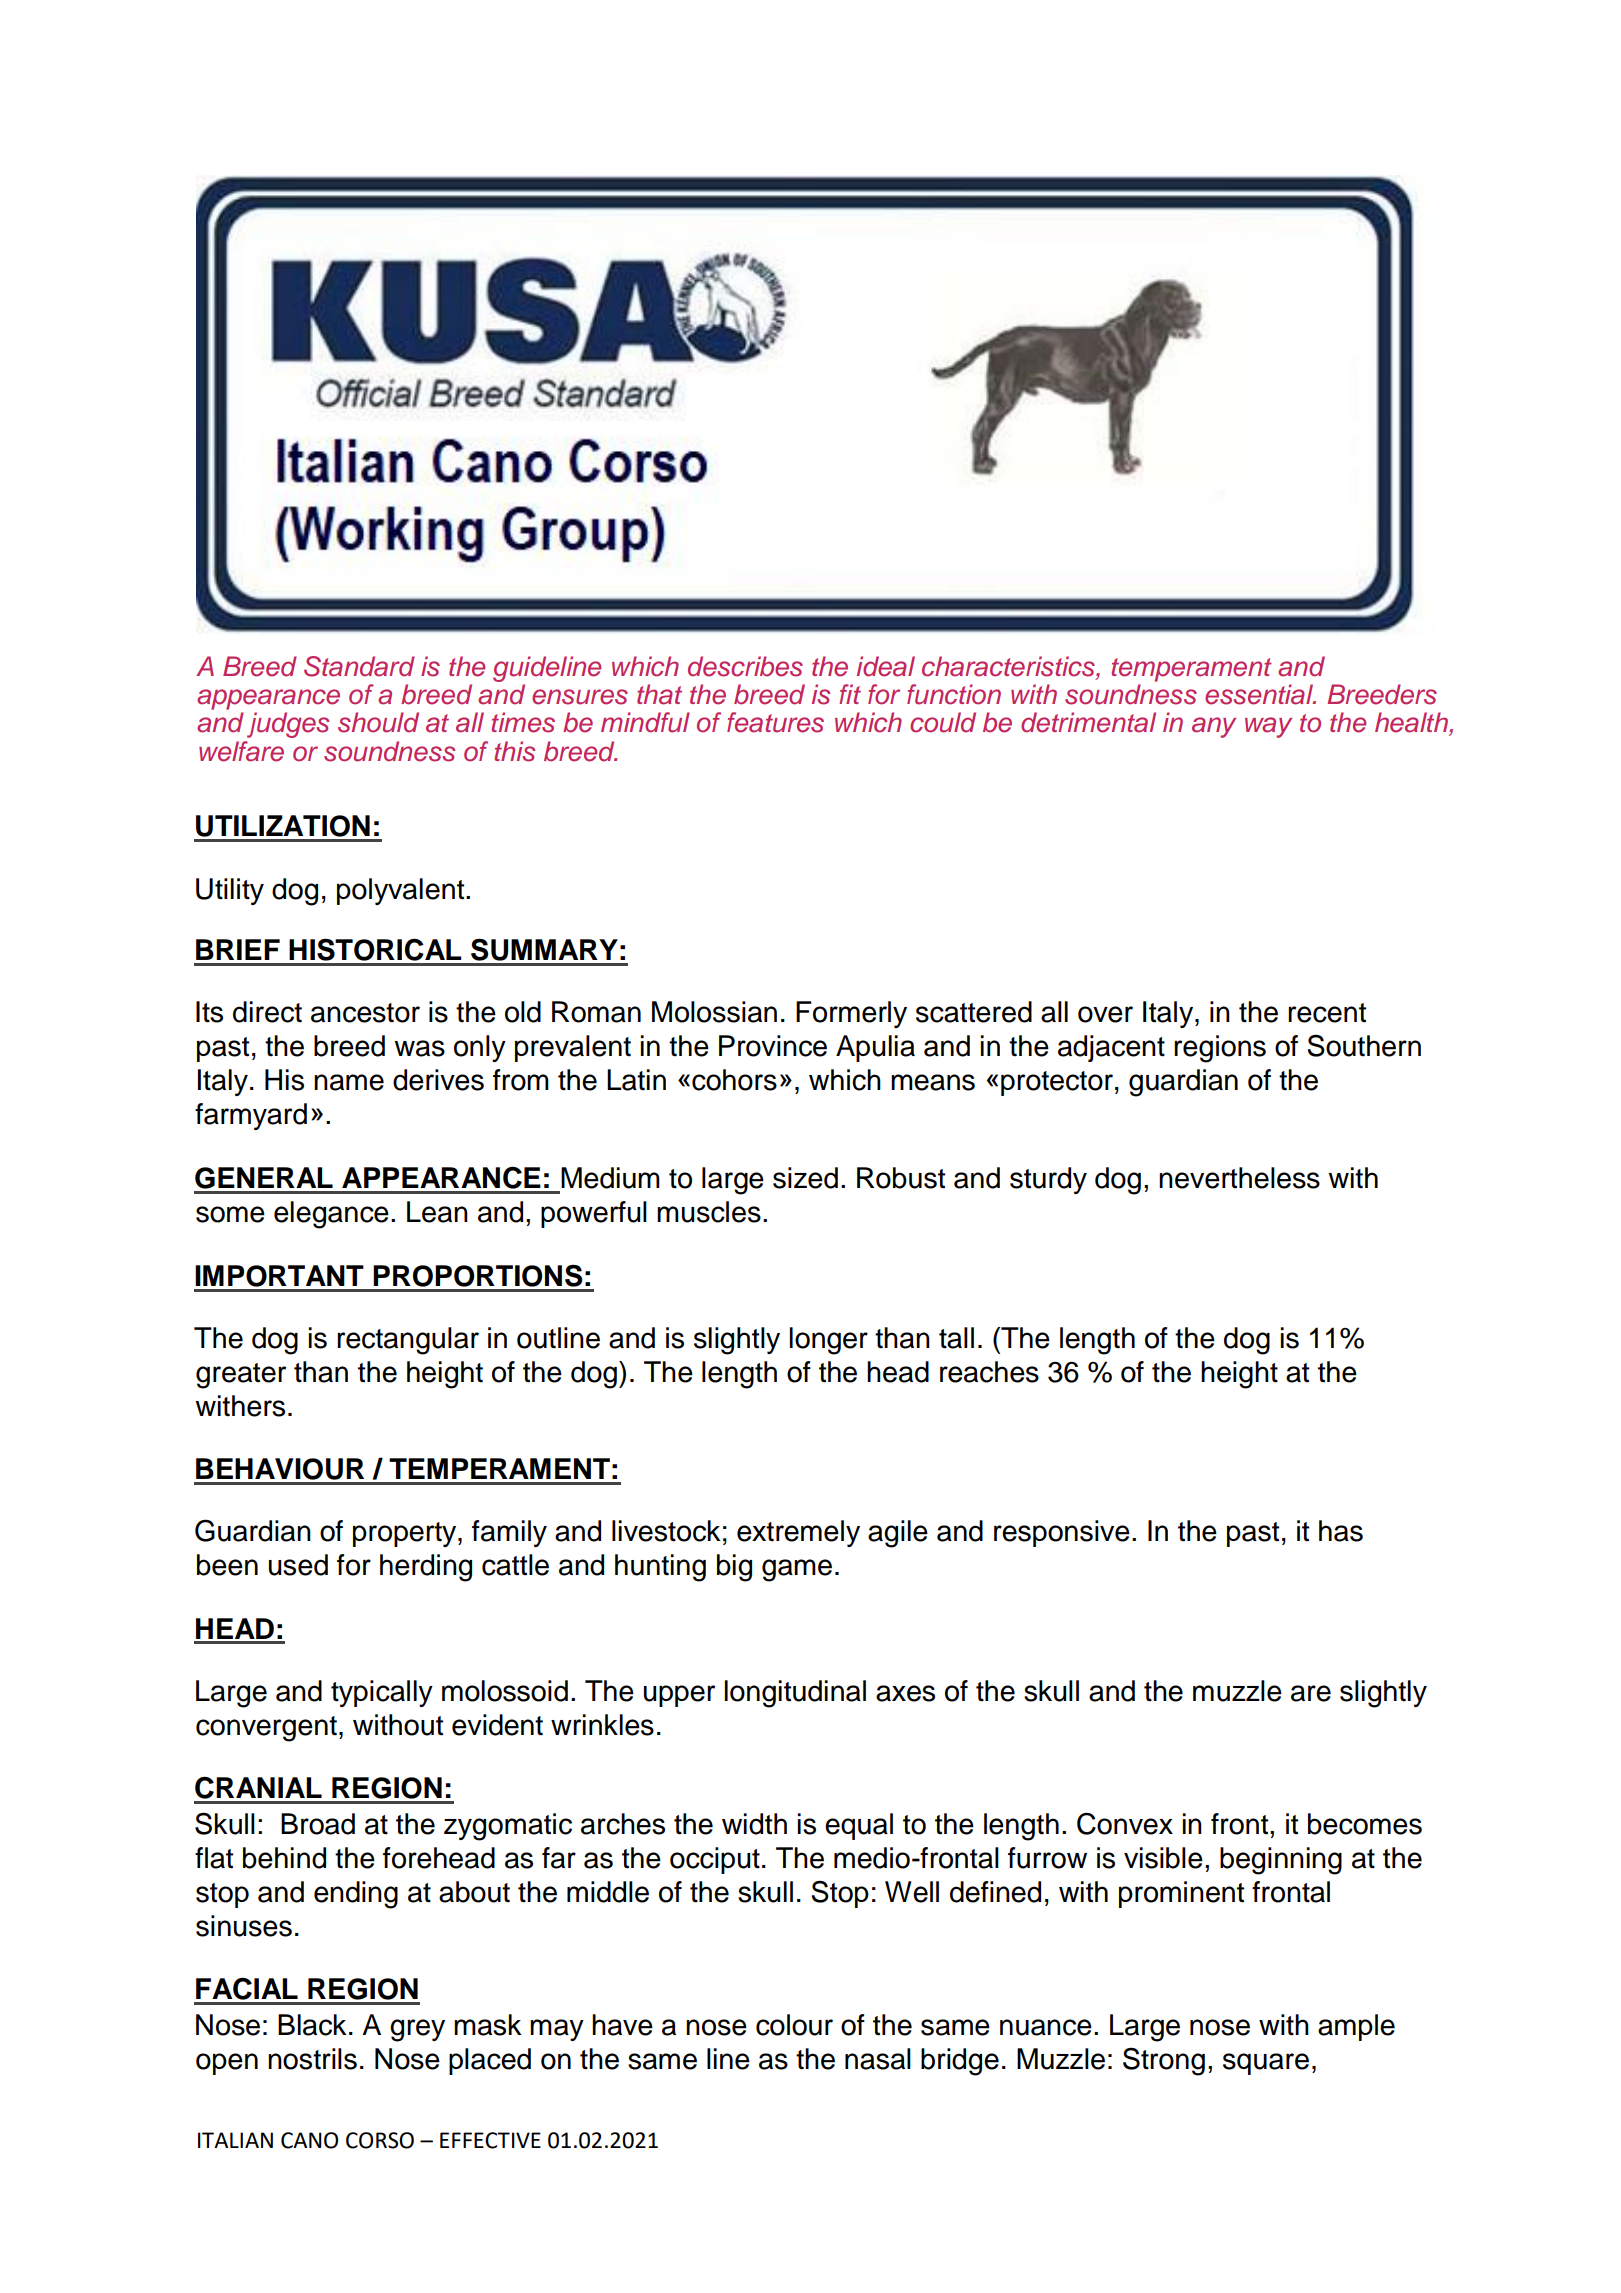  Describe the element at coordinates (1268, 727) in the image. I see `way` at that location.
